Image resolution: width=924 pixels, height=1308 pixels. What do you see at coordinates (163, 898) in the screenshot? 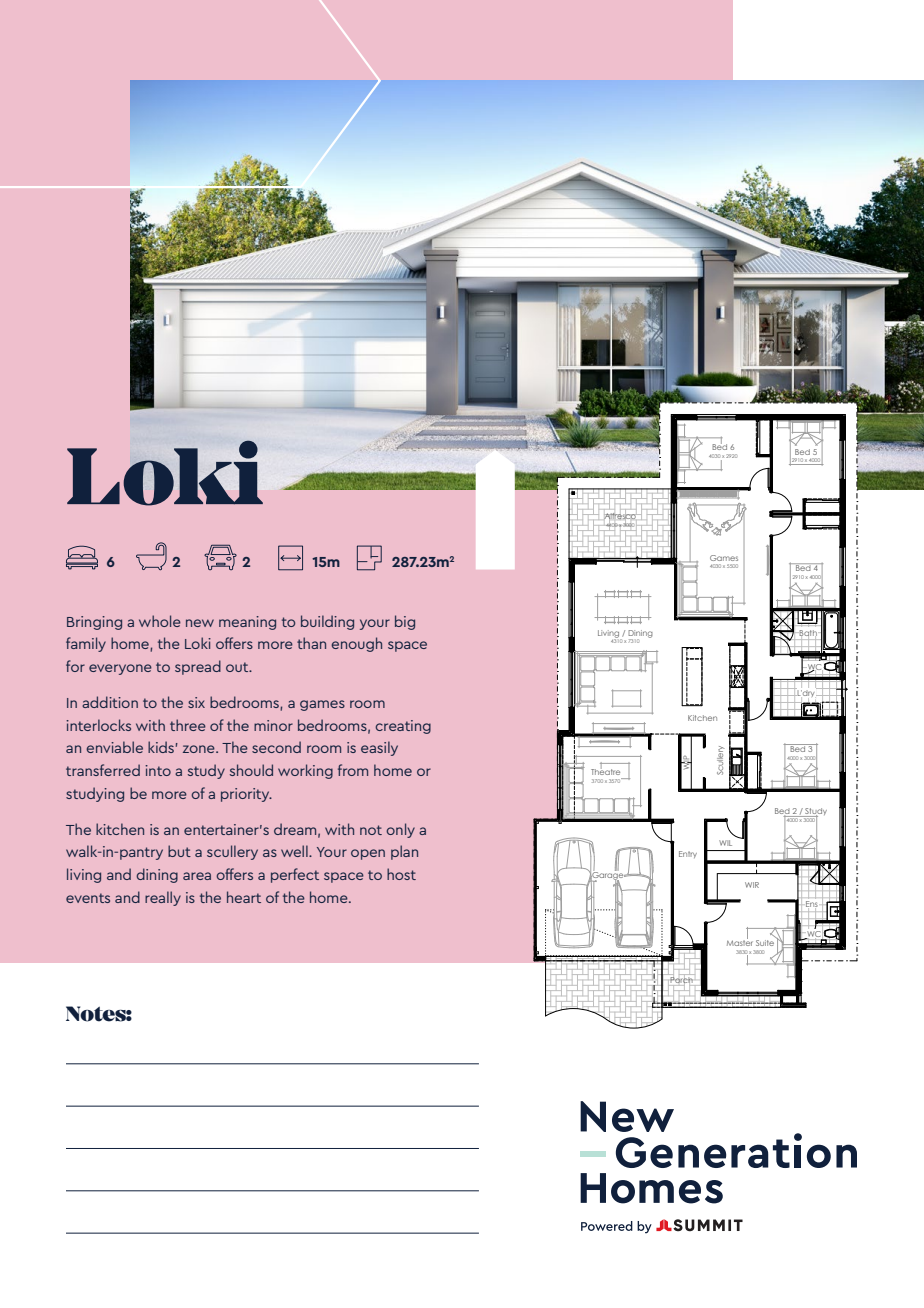
I see `really` at bounding box center [163, 898].
